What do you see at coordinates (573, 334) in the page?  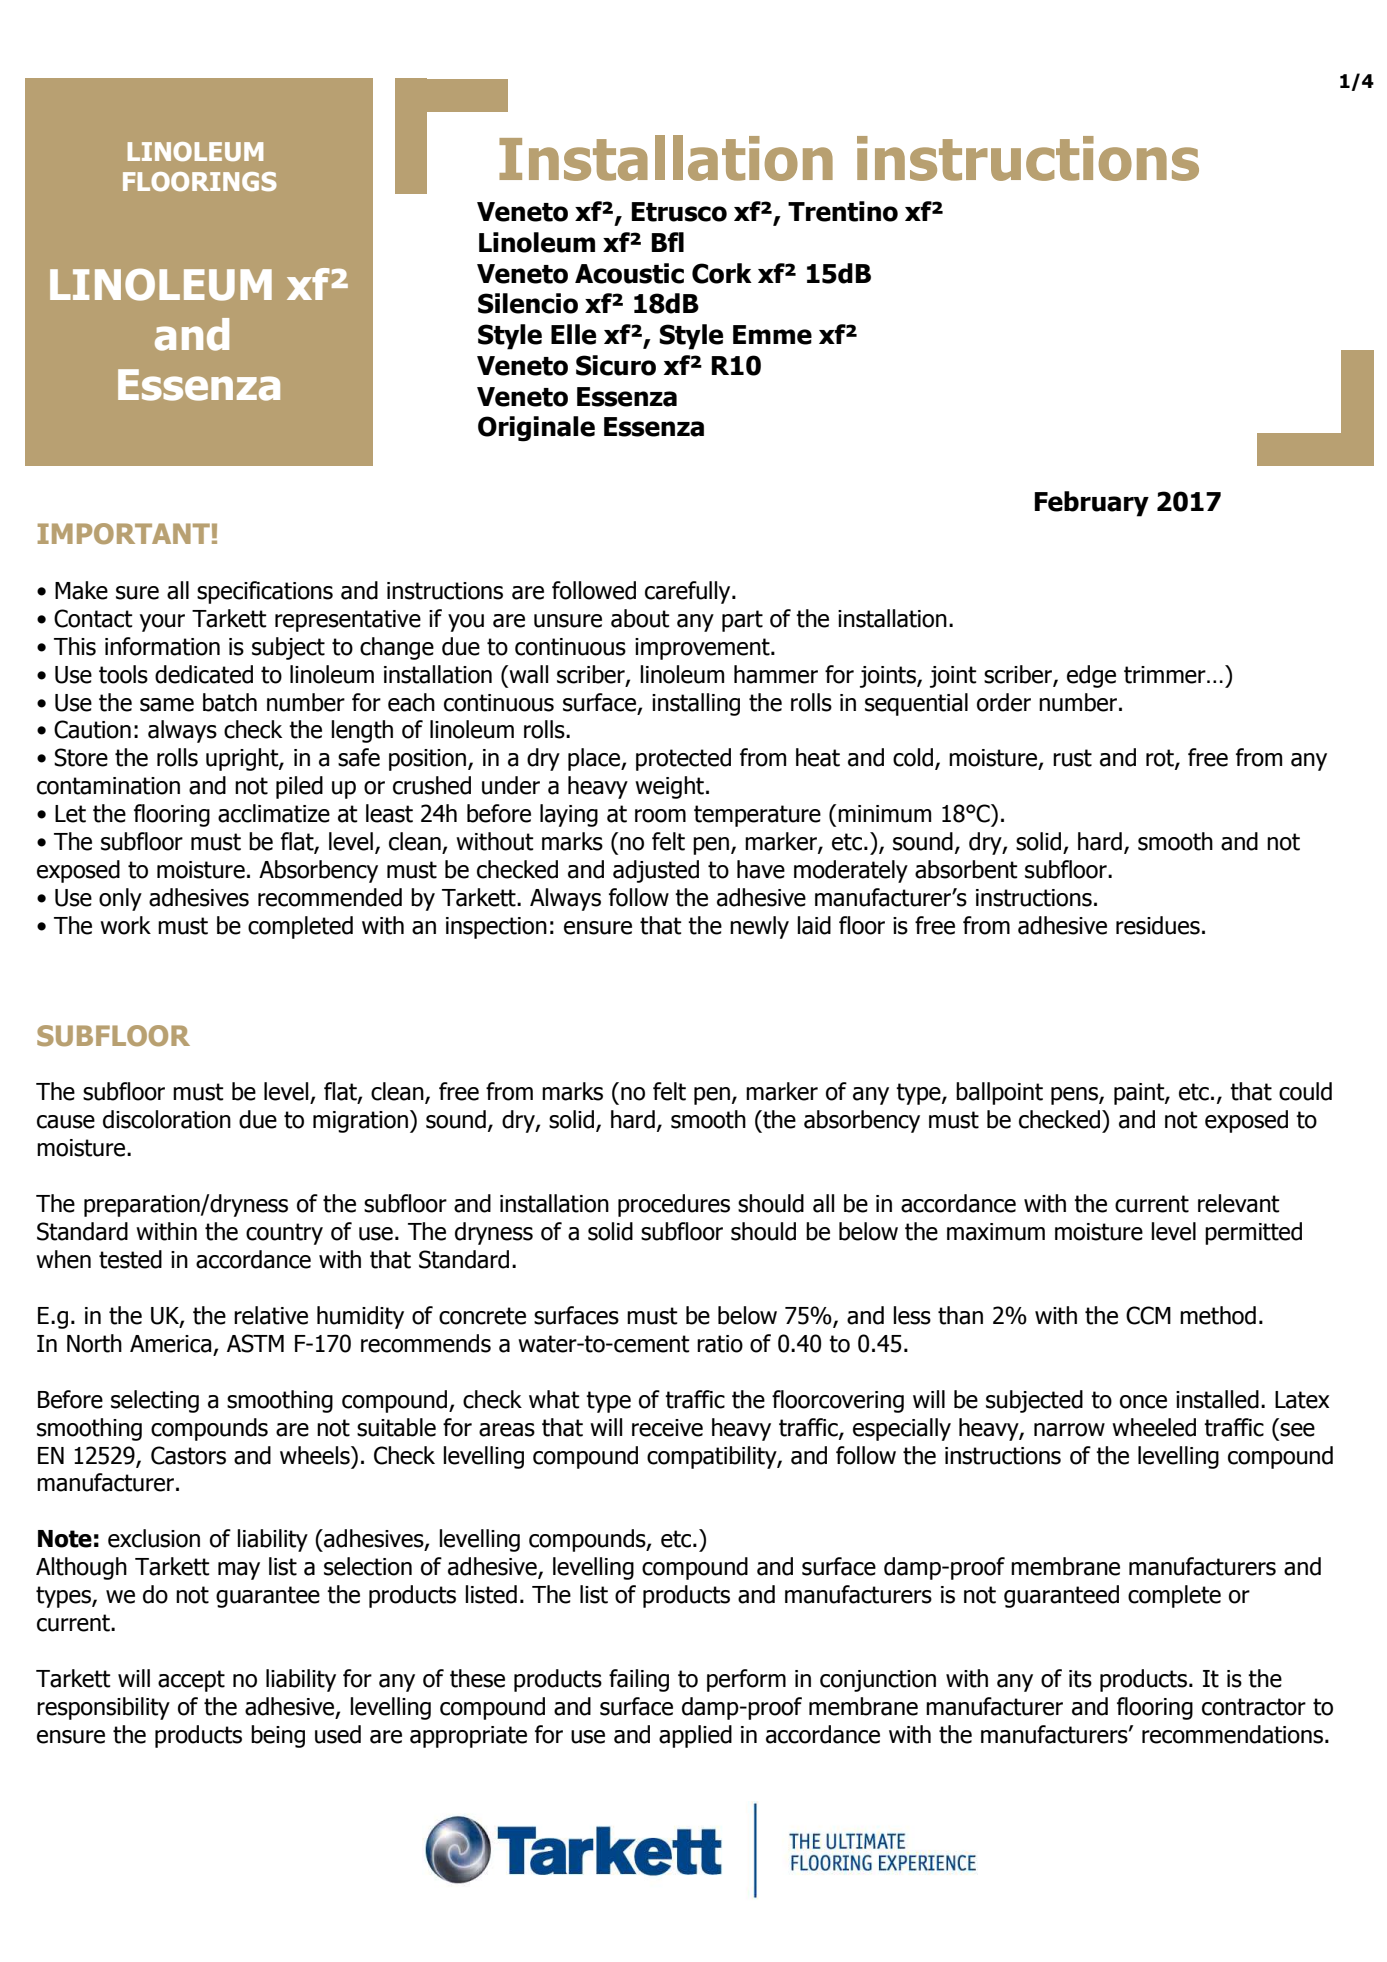 I see `Elle` at bounding box center [573, 334].
